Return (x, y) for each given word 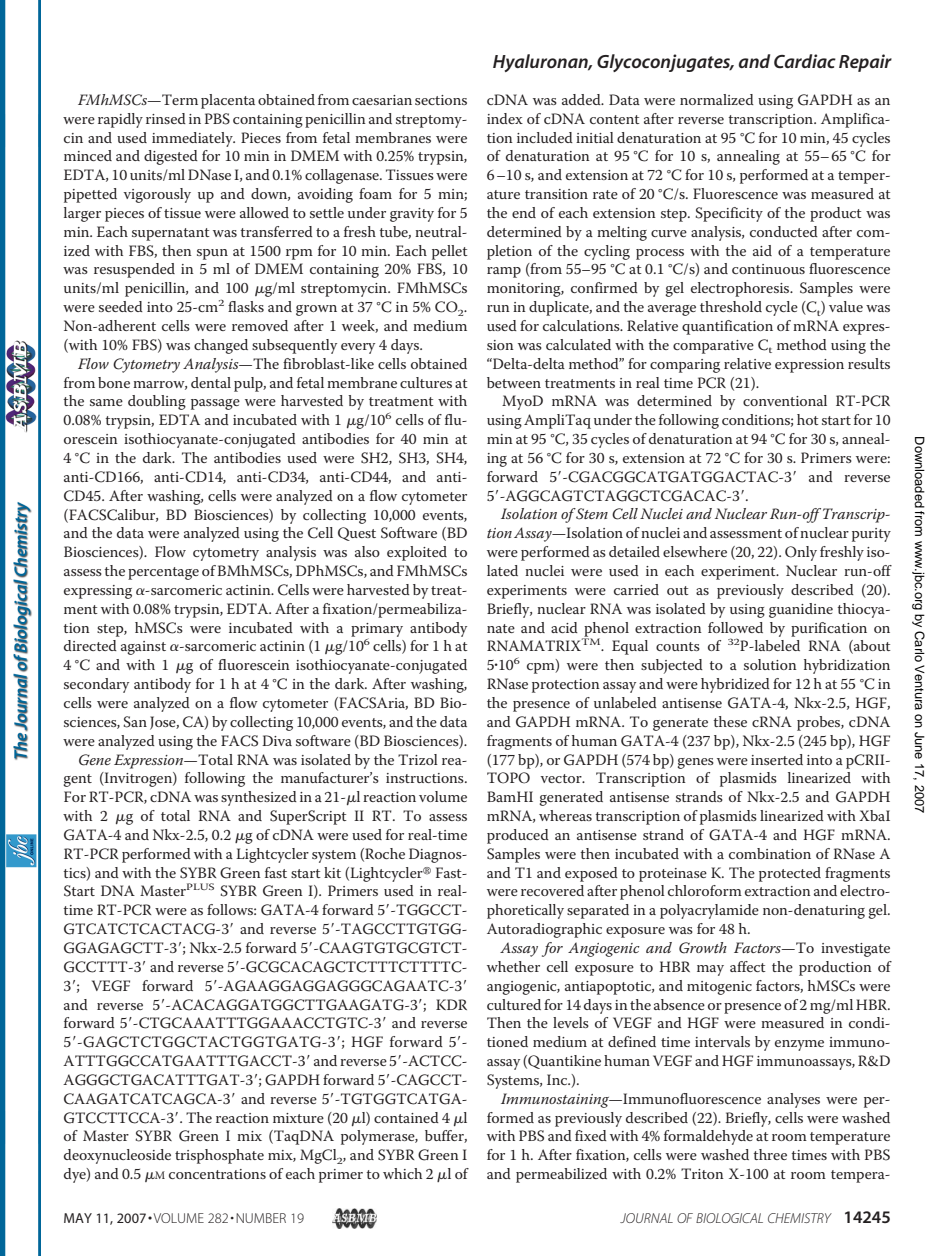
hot (808, 419)
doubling (157, 402)
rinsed (166, 118)
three (770, 1154)
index (505, 118)
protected (790, 874)
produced (518, 836)
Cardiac (805, 61)
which (402, 1173)
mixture (298, 1118)
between (514, 382)
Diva (277, 740)
